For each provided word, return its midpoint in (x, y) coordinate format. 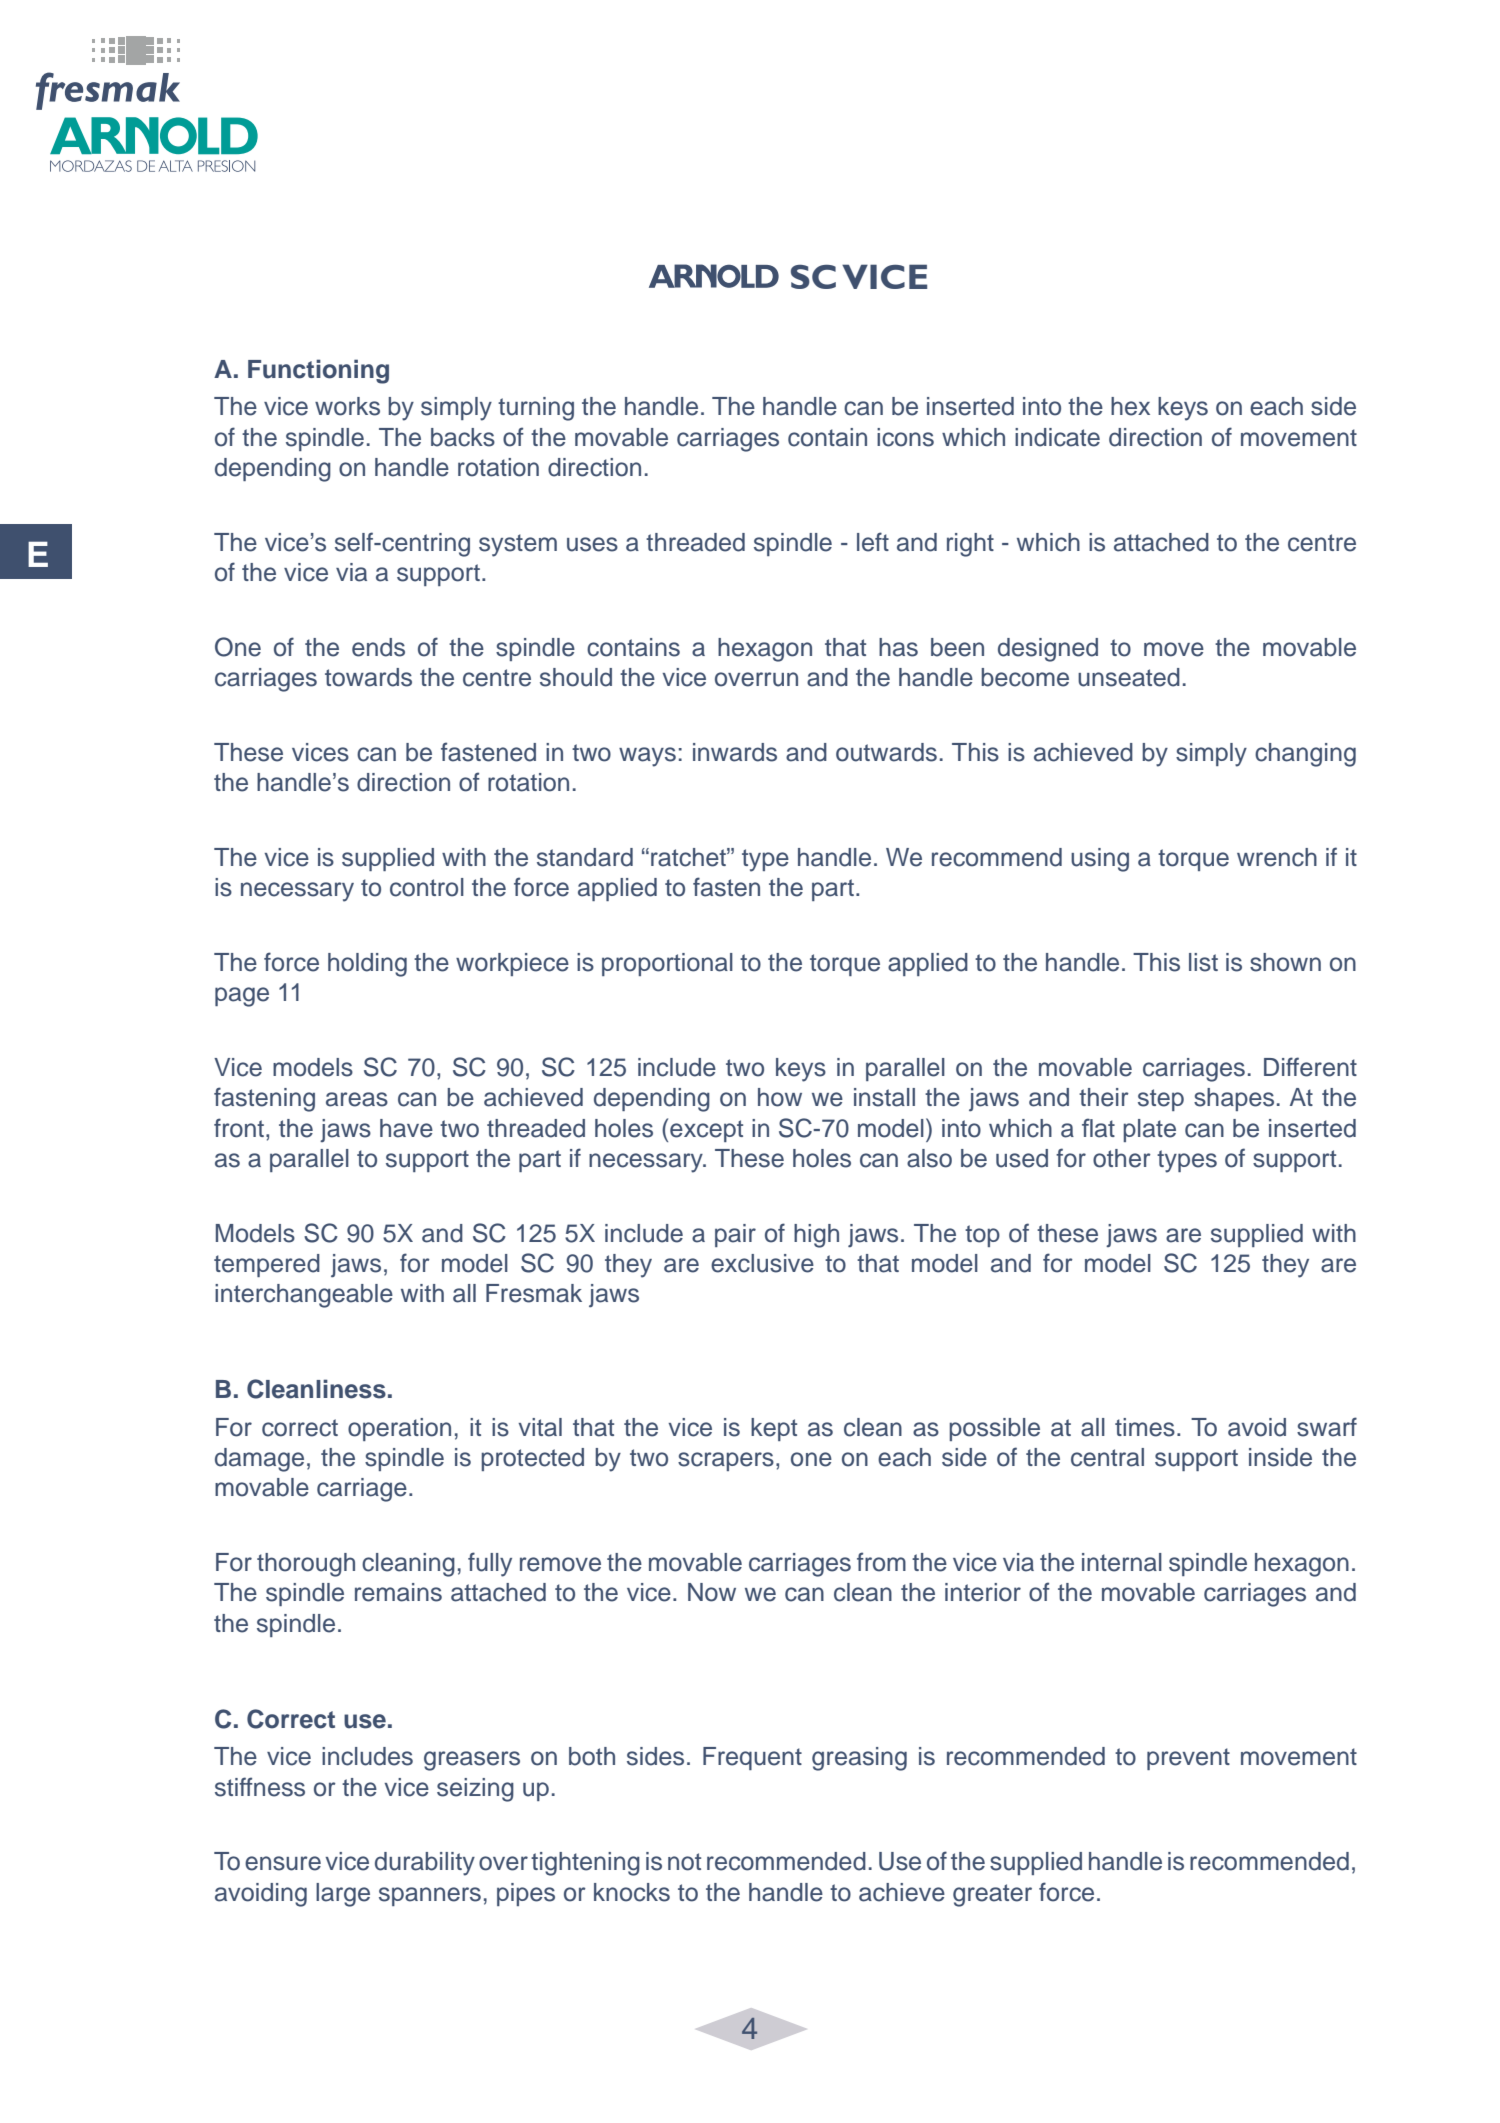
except (706, 1131)
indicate (1057, 437)
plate (1149, 1130)
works (347, 406)
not (684, 1862)
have (406, 1128)
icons (905, 437)
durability (425, 1864)
